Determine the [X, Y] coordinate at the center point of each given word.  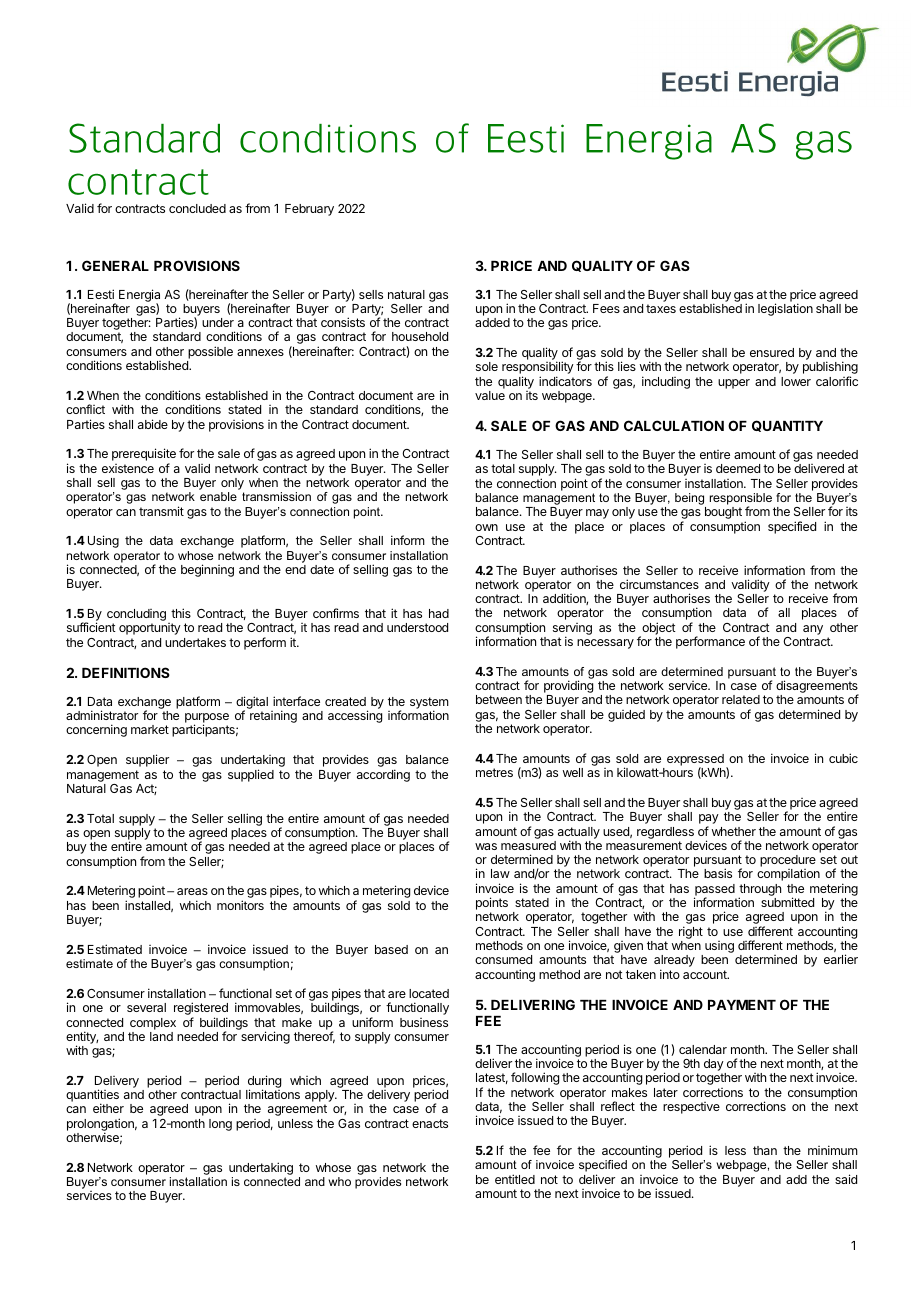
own [486, 527]
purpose [207, 719]
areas [192, 891]
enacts [430, 1123]
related [741, 699]
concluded [197, 208]
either [108, 1108]
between [499, 699]
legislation [785, 309]
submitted [787, 902]
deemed [738, 468]
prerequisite [144, 456]
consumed [503, 959]
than [765, 1150]
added [492, 322]
